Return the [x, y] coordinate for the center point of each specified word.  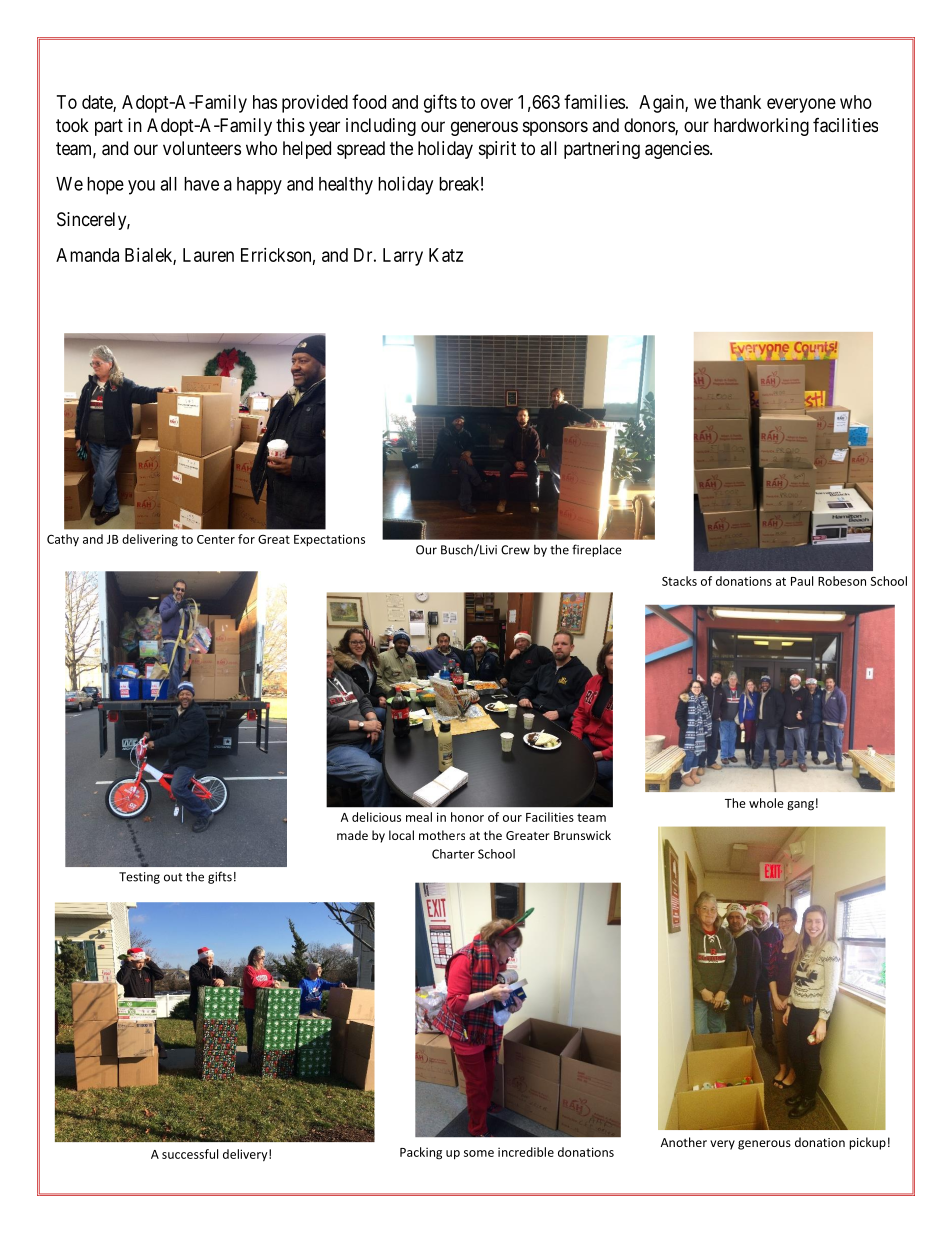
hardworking [761, 127]
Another [684, 1142]
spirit [497, 150]
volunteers [202, 148]
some [479, 1153]
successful [190, 1154]
